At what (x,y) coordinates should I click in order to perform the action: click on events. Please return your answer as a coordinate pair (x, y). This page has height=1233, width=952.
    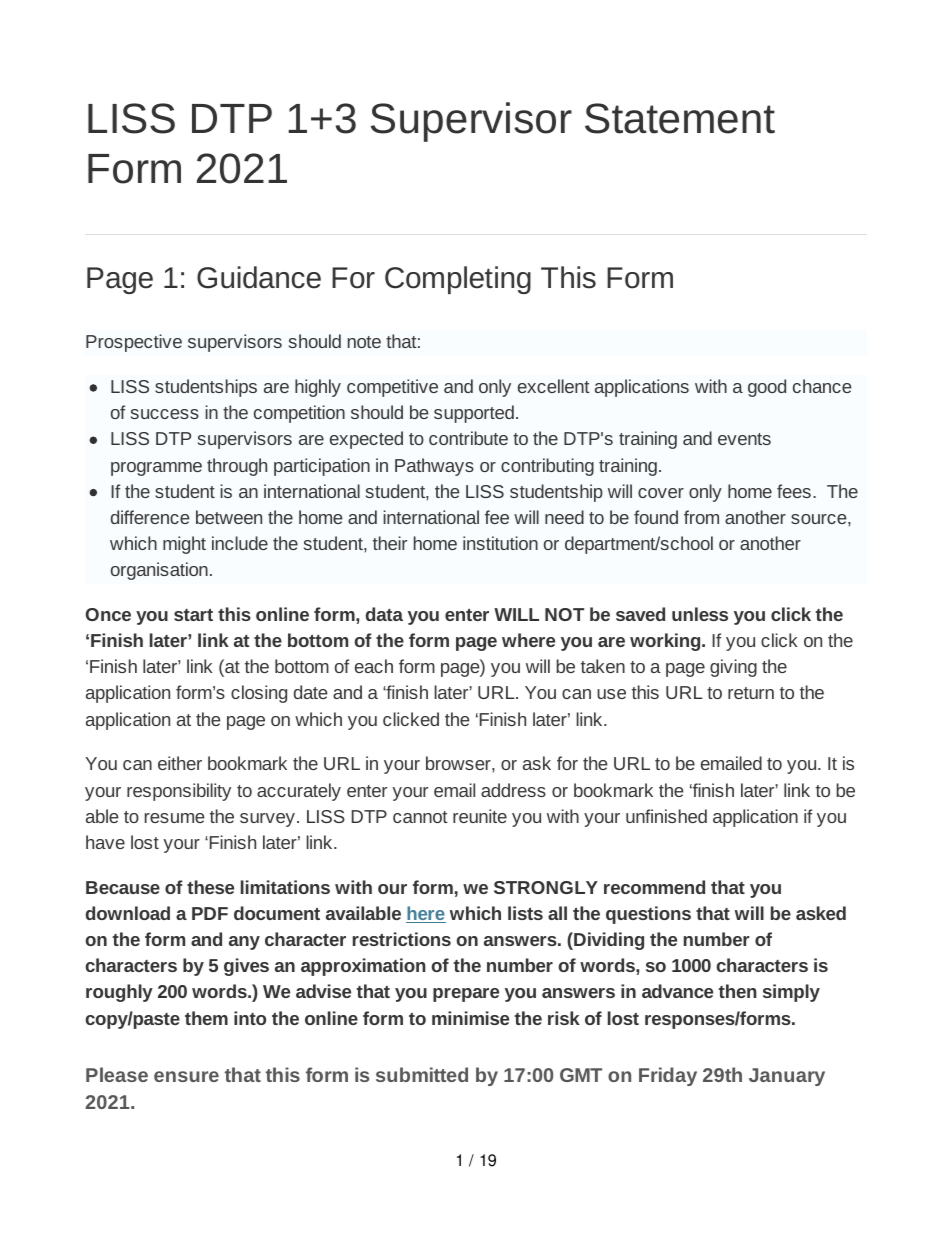
    Looking at the image, I should click on (744, 439).
